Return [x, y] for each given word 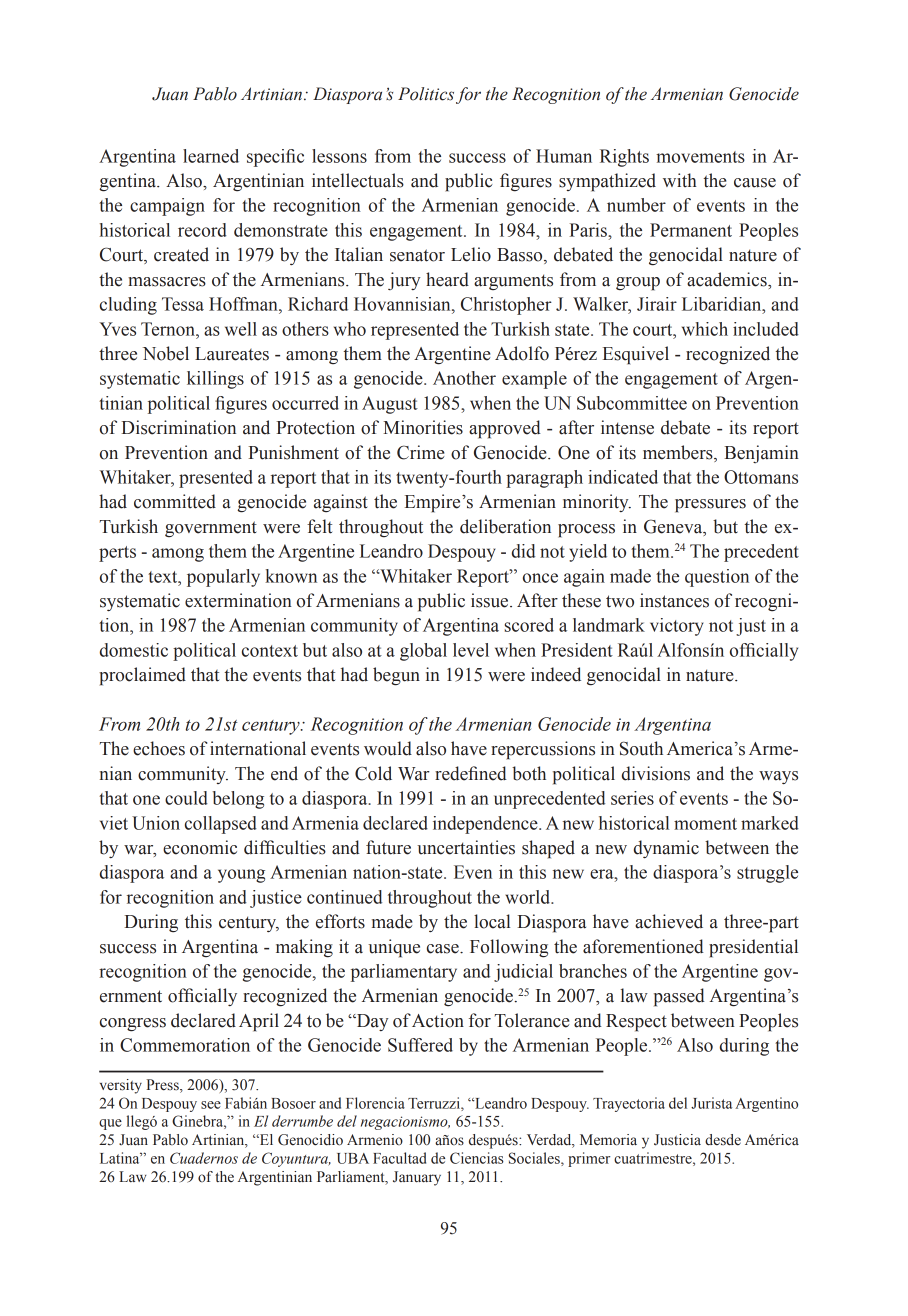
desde [723, 1140]
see [211, 1105]
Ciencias [477, 1158]
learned [211, 156]
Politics [426, 94]
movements [700, 157]
